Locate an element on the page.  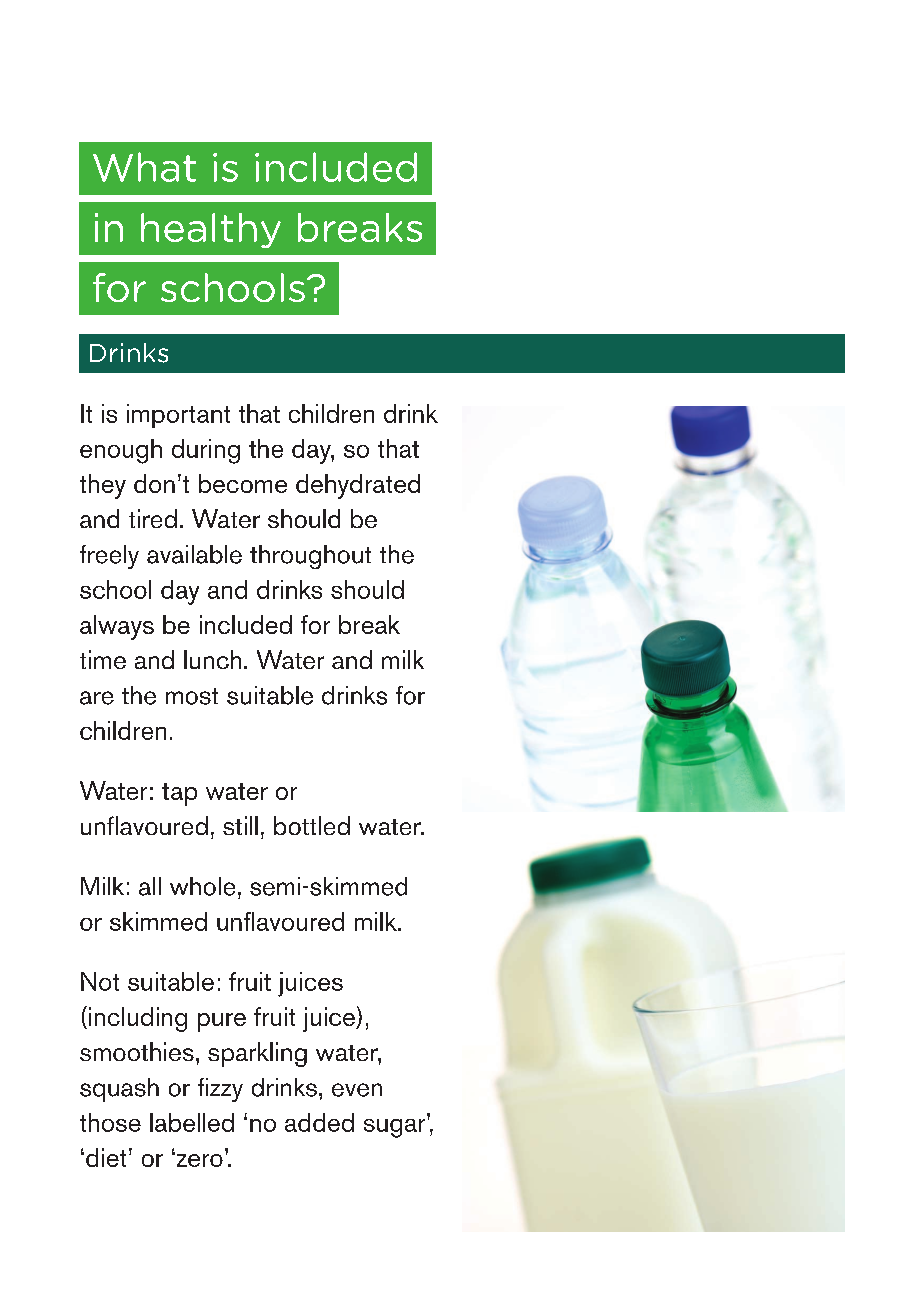
fizzy is located at coordinates (220, 1090).
